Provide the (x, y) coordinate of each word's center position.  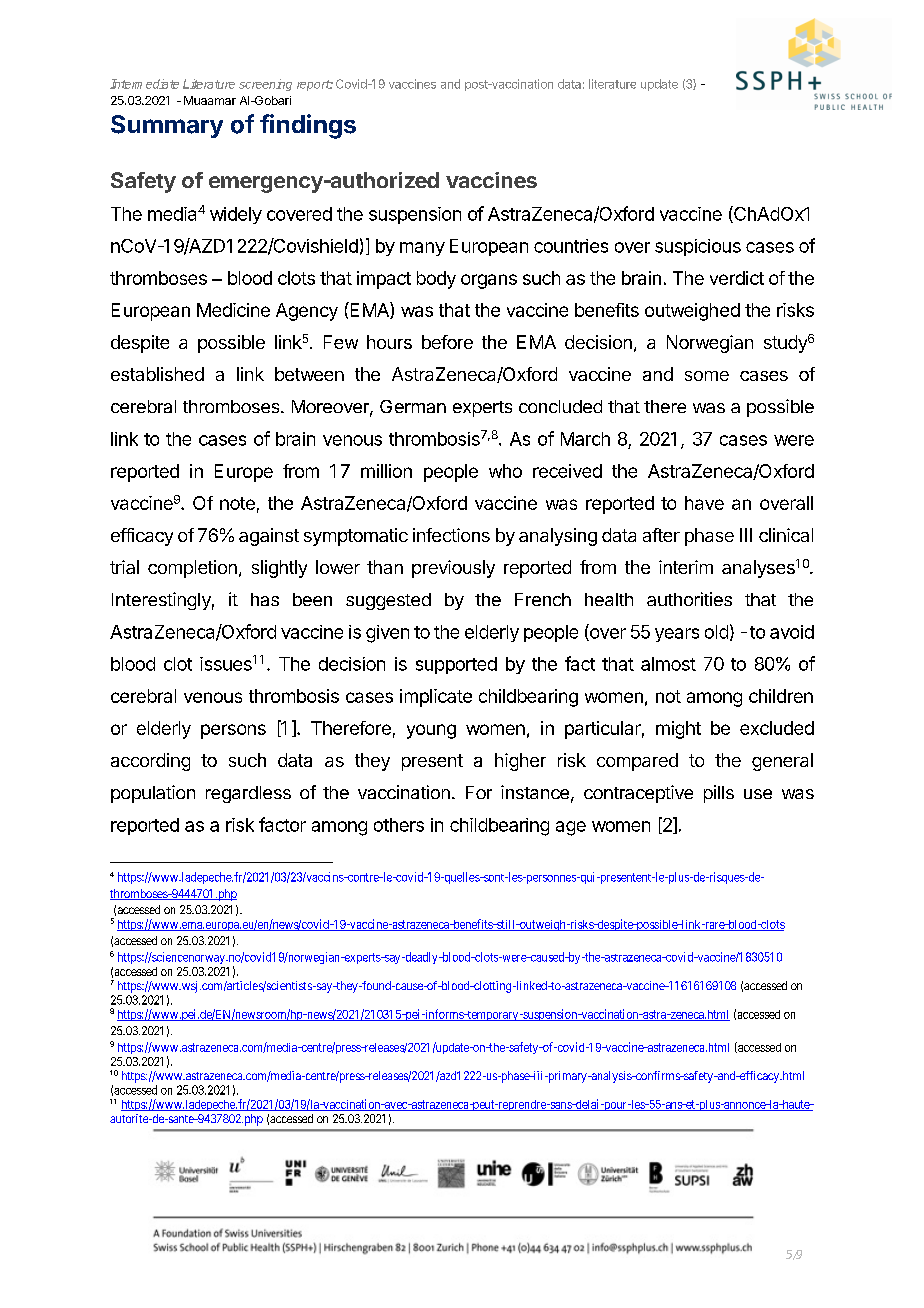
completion (192, 569)
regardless (248, 794)
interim (686, 567)
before (447, 342)
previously (453, 569)
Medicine (233, 310)
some (707, 376)
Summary (167, 126)
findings (308, 126)
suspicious (698, 247)
